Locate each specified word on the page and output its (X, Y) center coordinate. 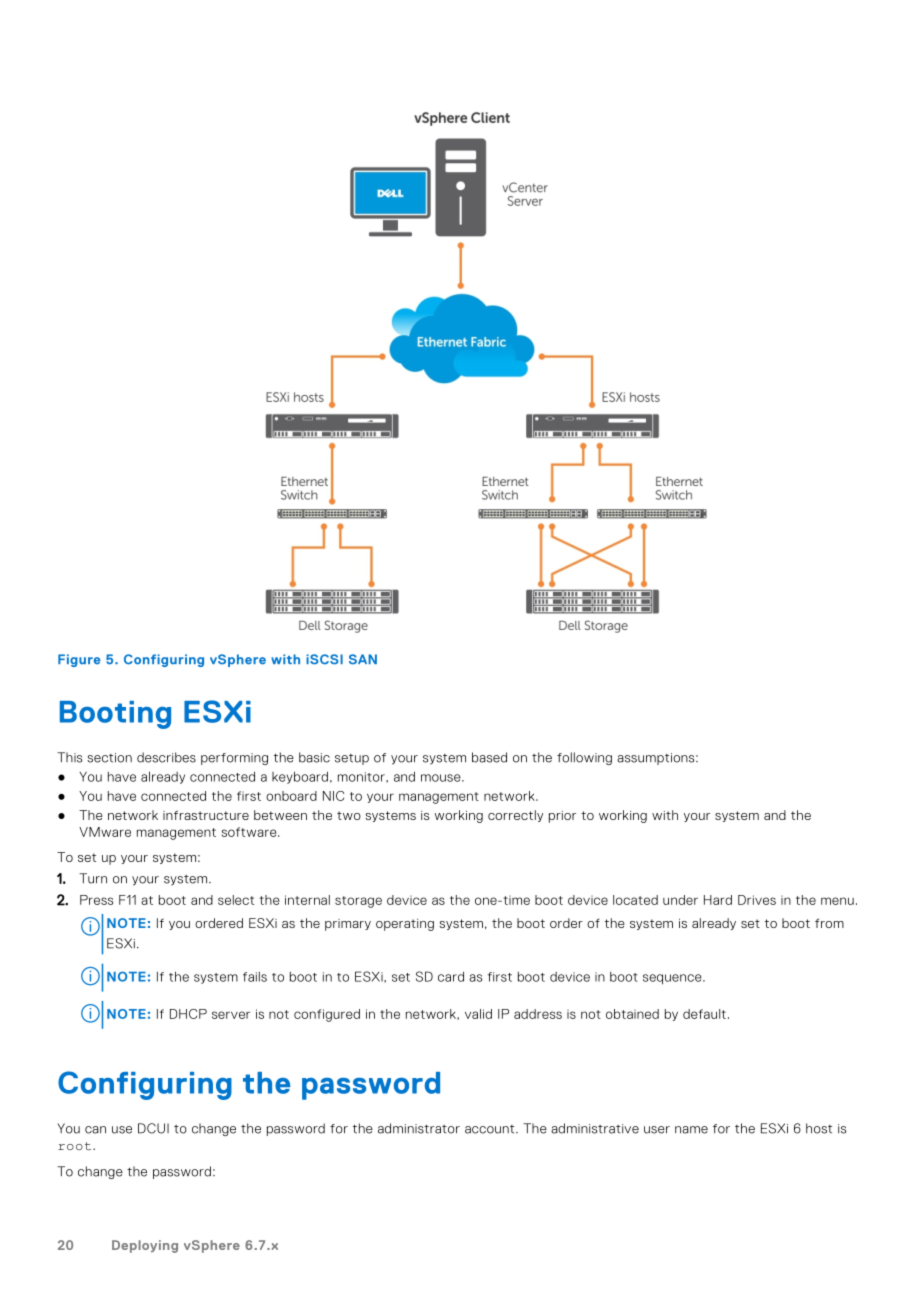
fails (255, 977)
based (489, 757)
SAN (363, 659)
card (451, 976)
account (491, 1129)
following (584, 758)
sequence (673, 979)
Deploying (145, 1246)
